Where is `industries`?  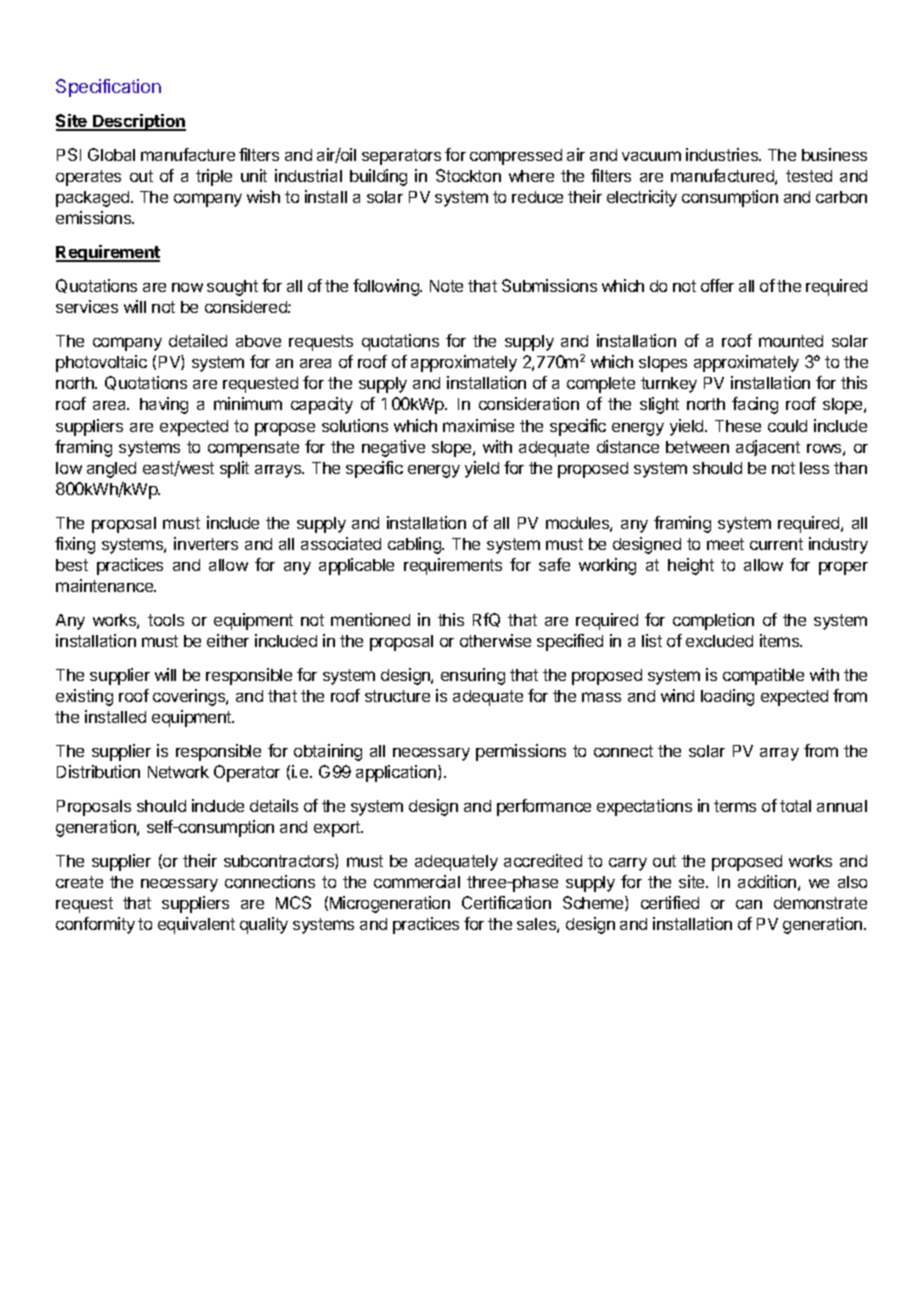
industries is located at coordinates (723, 154).
